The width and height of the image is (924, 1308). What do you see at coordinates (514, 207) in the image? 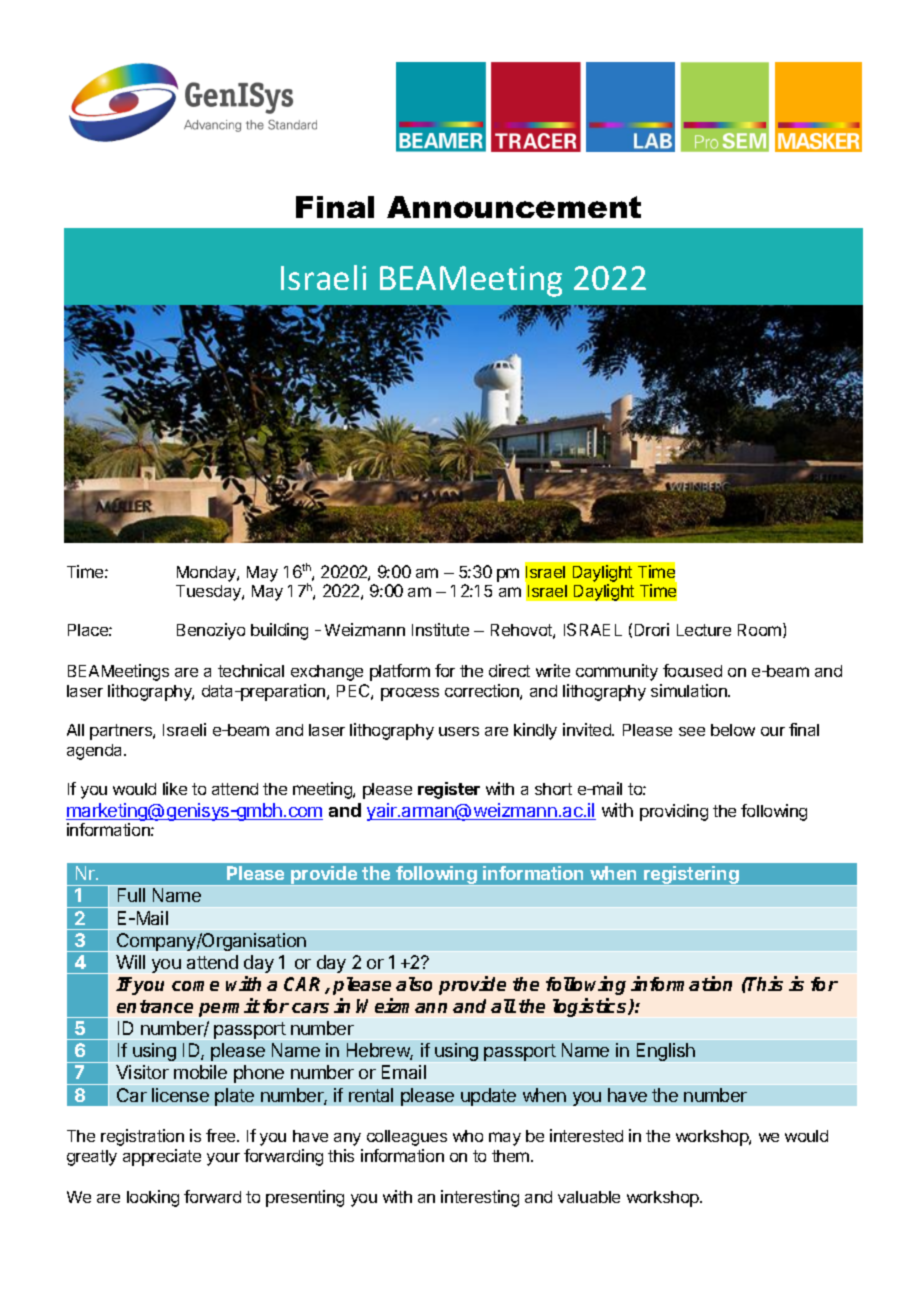
I see `Announcement` at bounding box center [514, 207].
